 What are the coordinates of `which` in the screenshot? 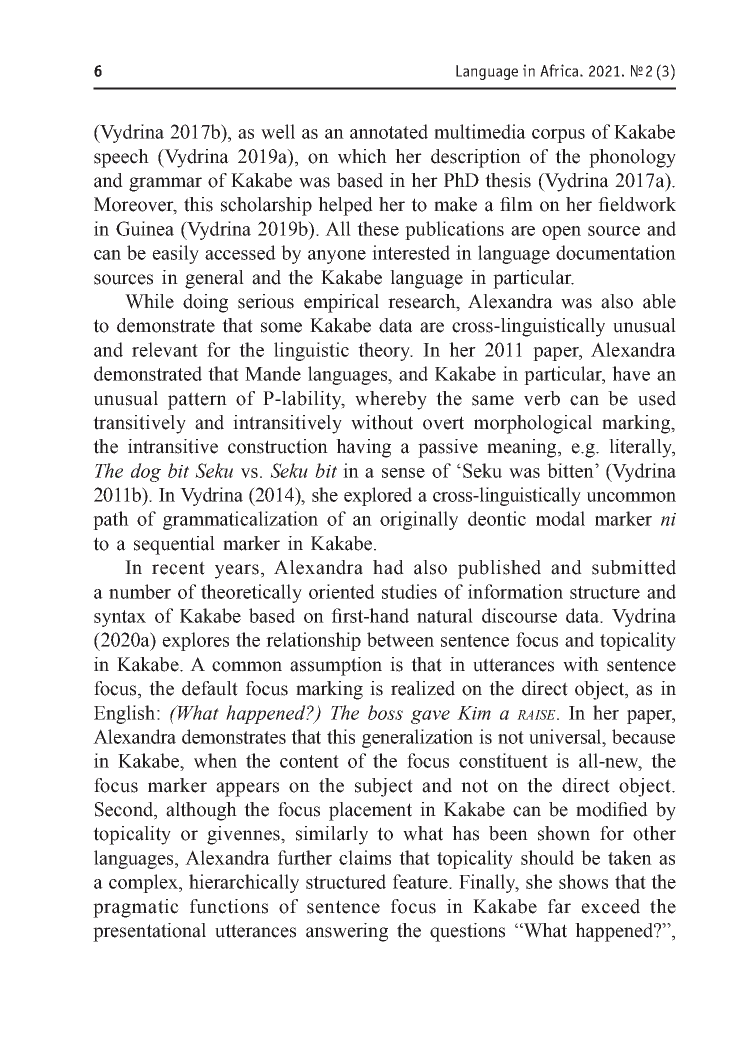 It's located at (362, 156).
